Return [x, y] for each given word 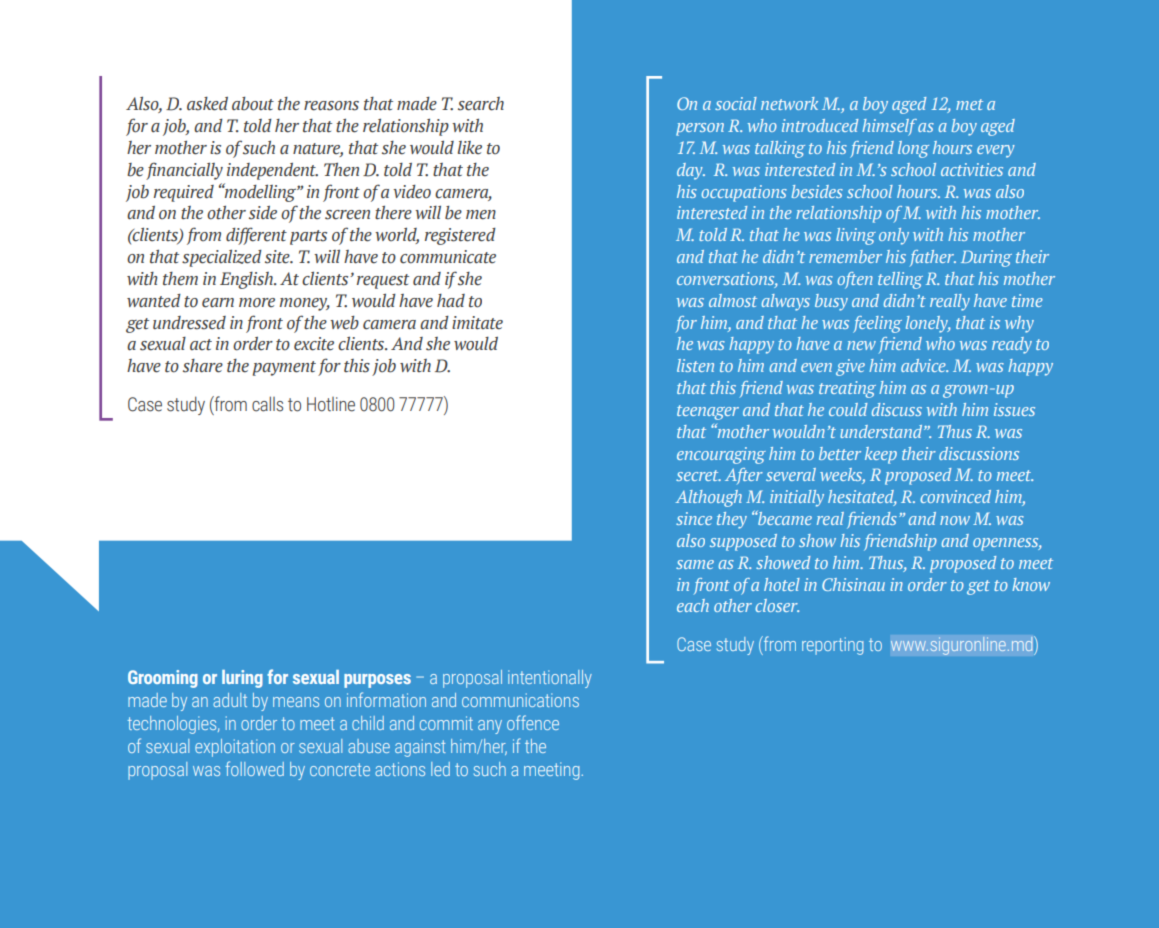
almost [733, 300]
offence [533, 722]
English [247, 280]
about [253, 104]
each [693, 605]
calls [267, 404]
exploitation [235, 748]
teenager [708, 412]
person [700, 129]
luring [242, 679]
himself [889, 127]
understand [882, 431]
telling [900, 280]
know [1031, 584]
